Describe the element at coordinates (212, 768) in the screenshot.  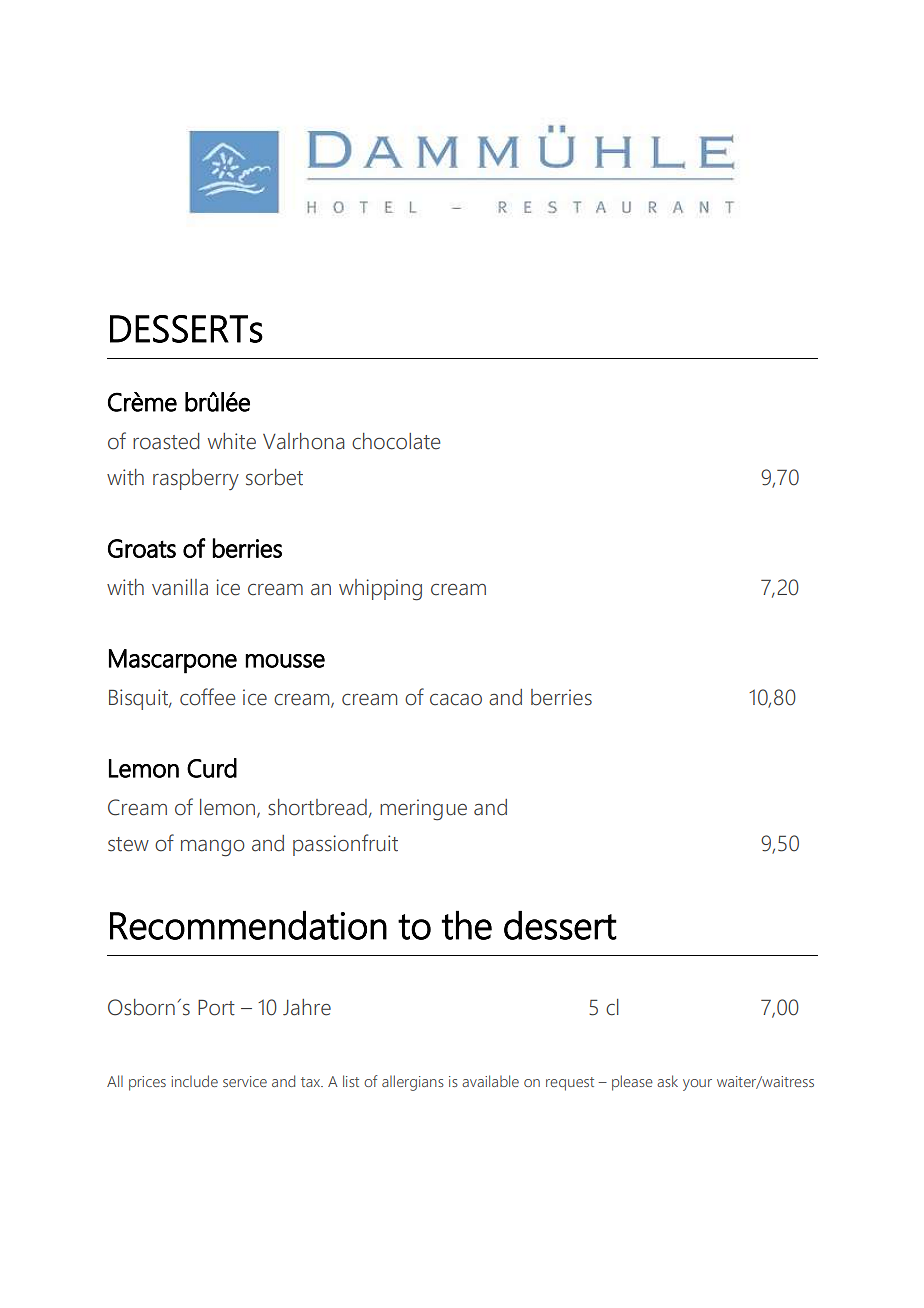
I see `Curd` at that location.
